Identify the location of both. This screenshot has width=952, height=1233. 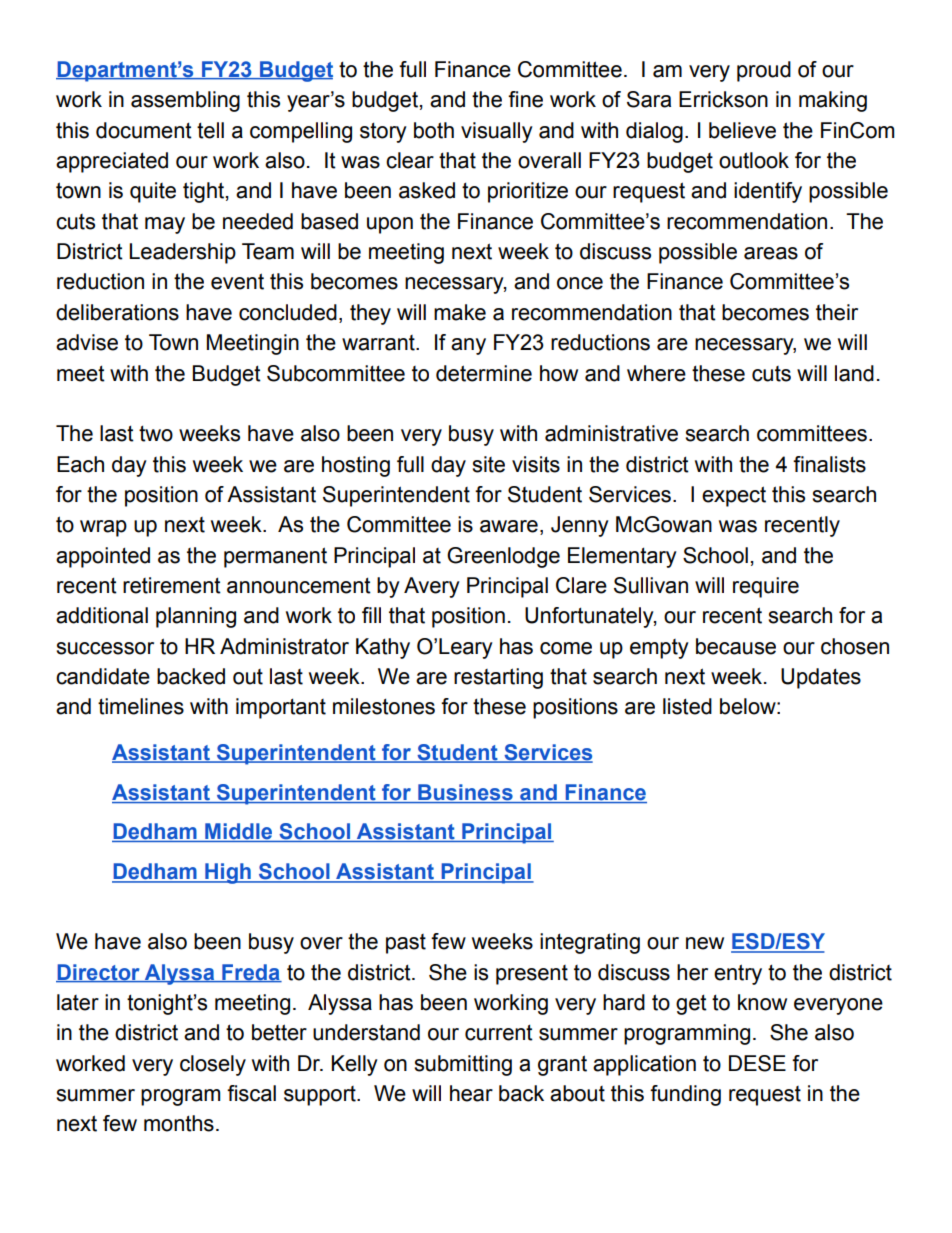
(434, 130).
